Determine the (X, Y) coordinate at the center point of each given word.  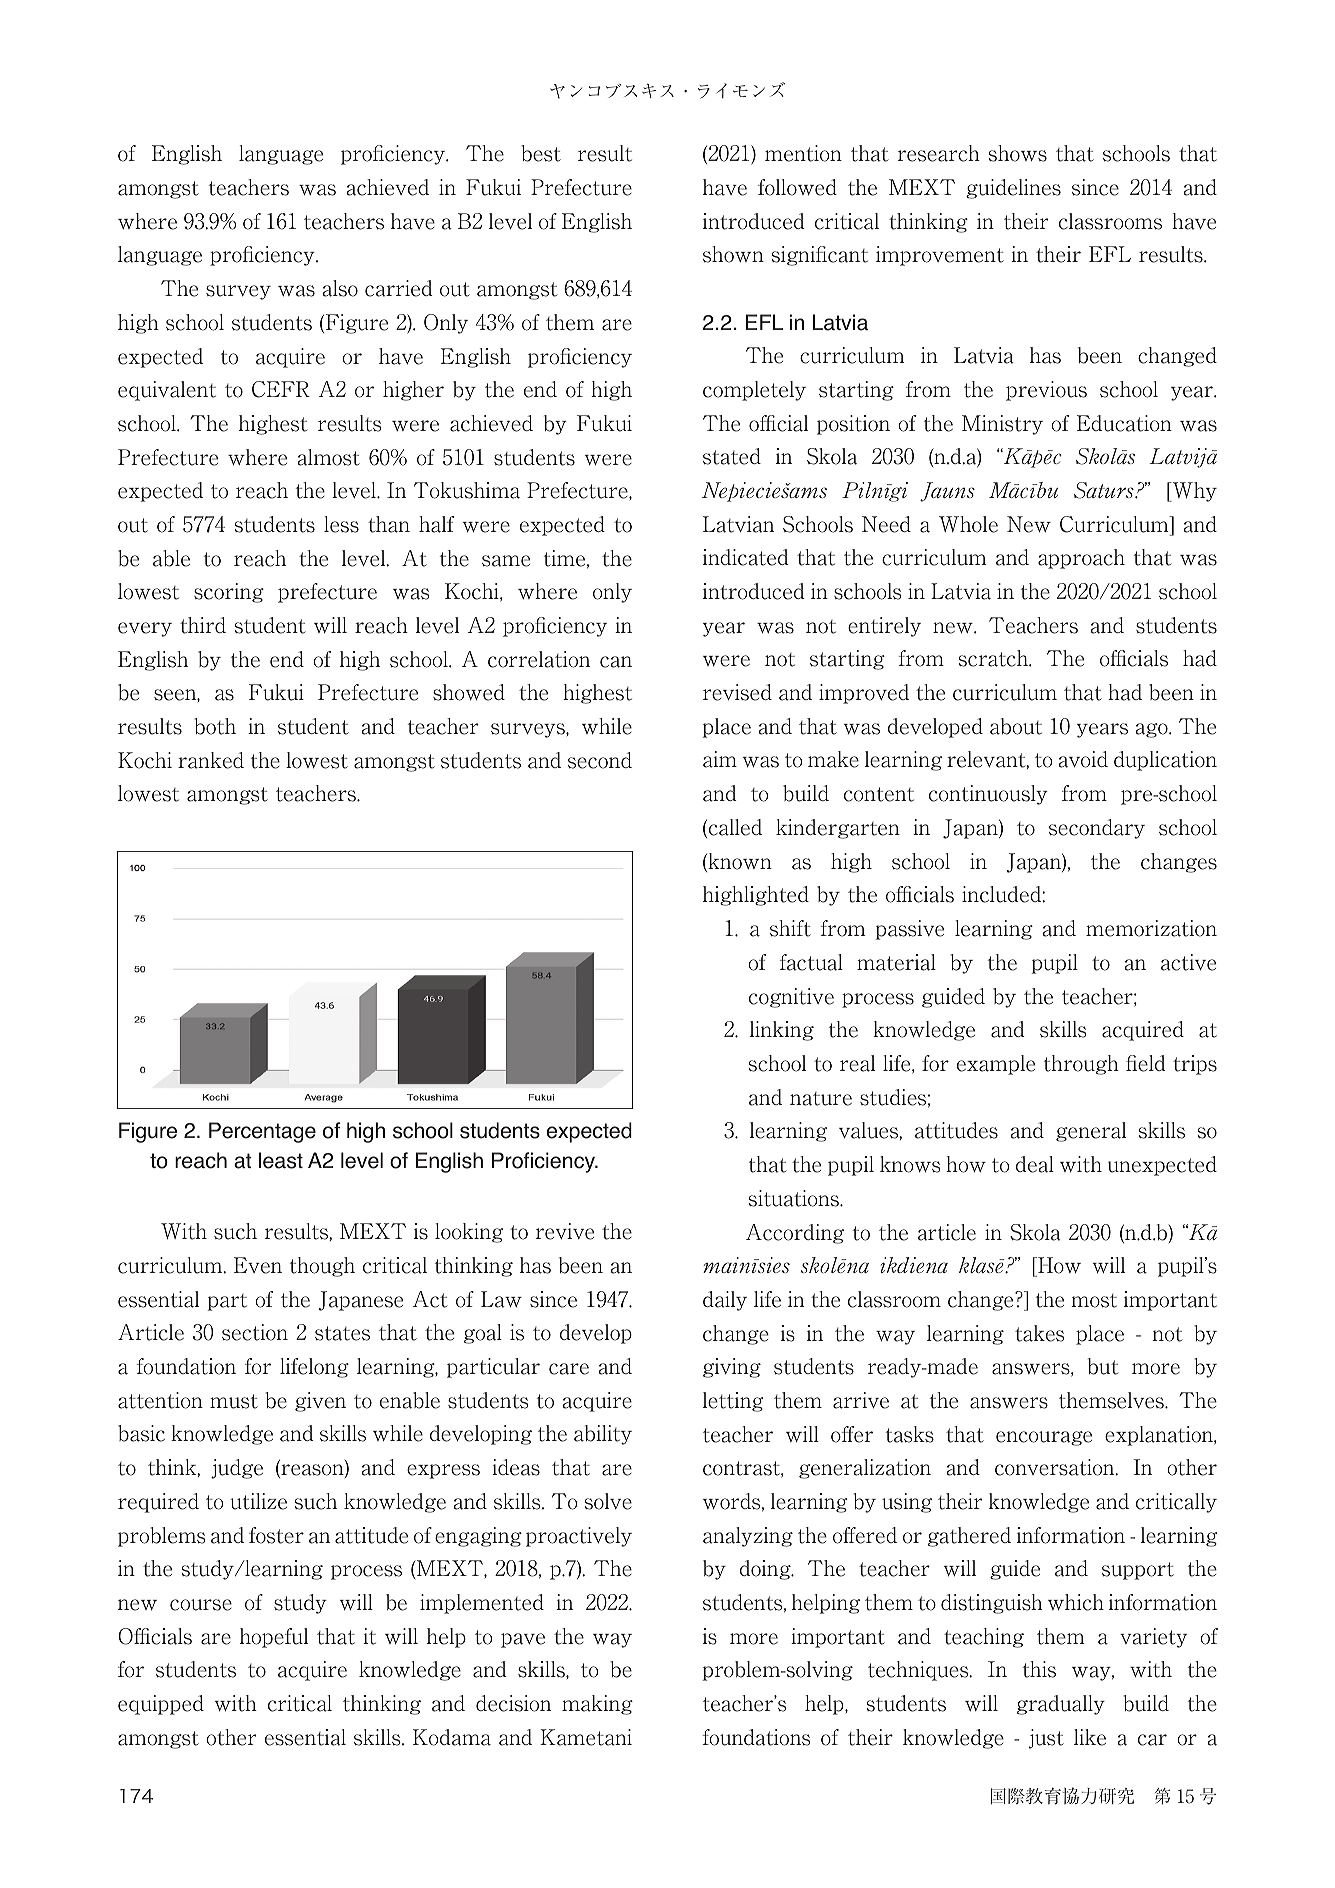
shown (733, 254)
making (597, 1705)
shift (790, 928)
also (340, 288)
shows (1018, 153)
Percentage (262, 1132)
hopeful (274, 1638)
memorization (1151, 928)
